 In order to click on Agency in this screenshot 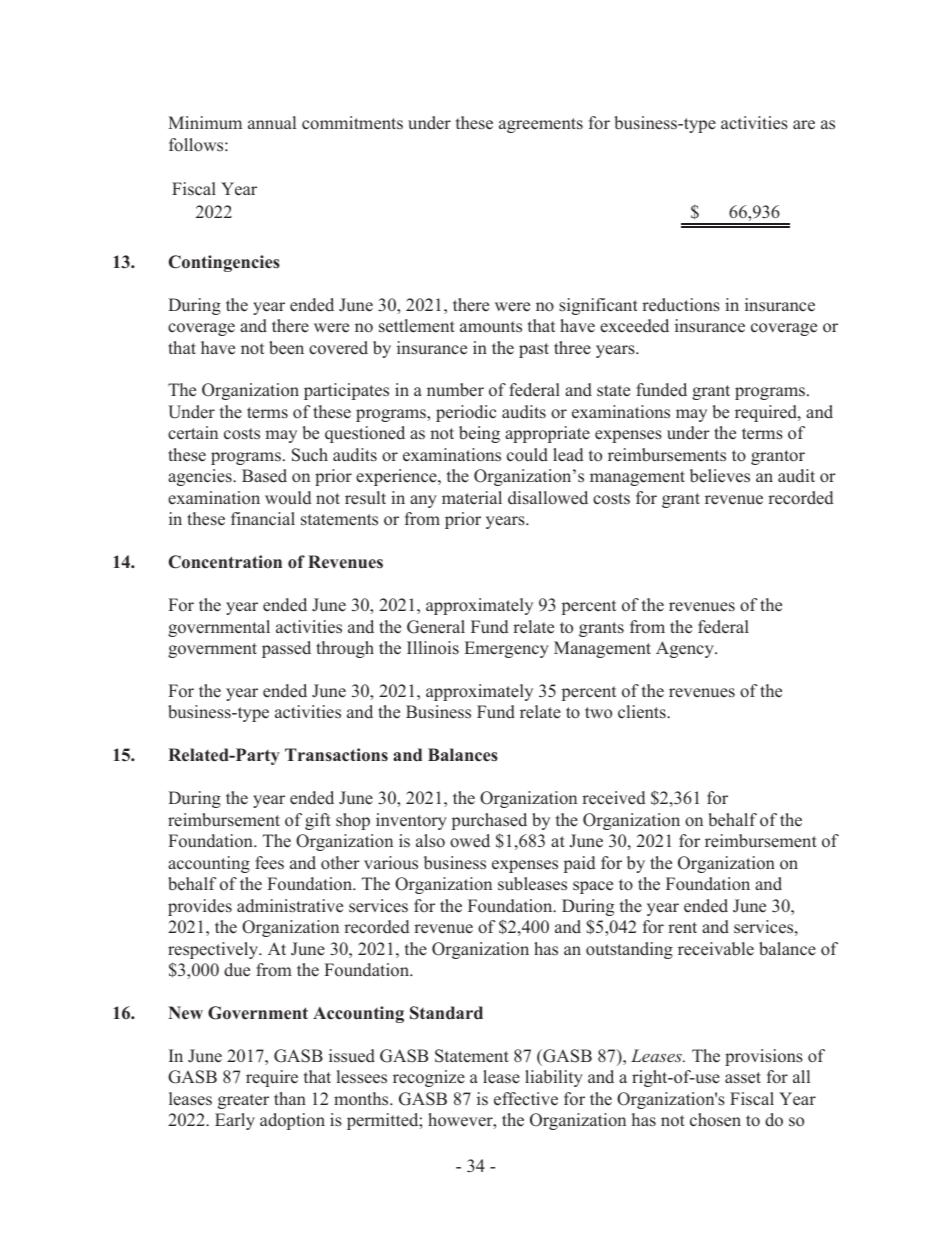, I will do `click(686, 649)`.
